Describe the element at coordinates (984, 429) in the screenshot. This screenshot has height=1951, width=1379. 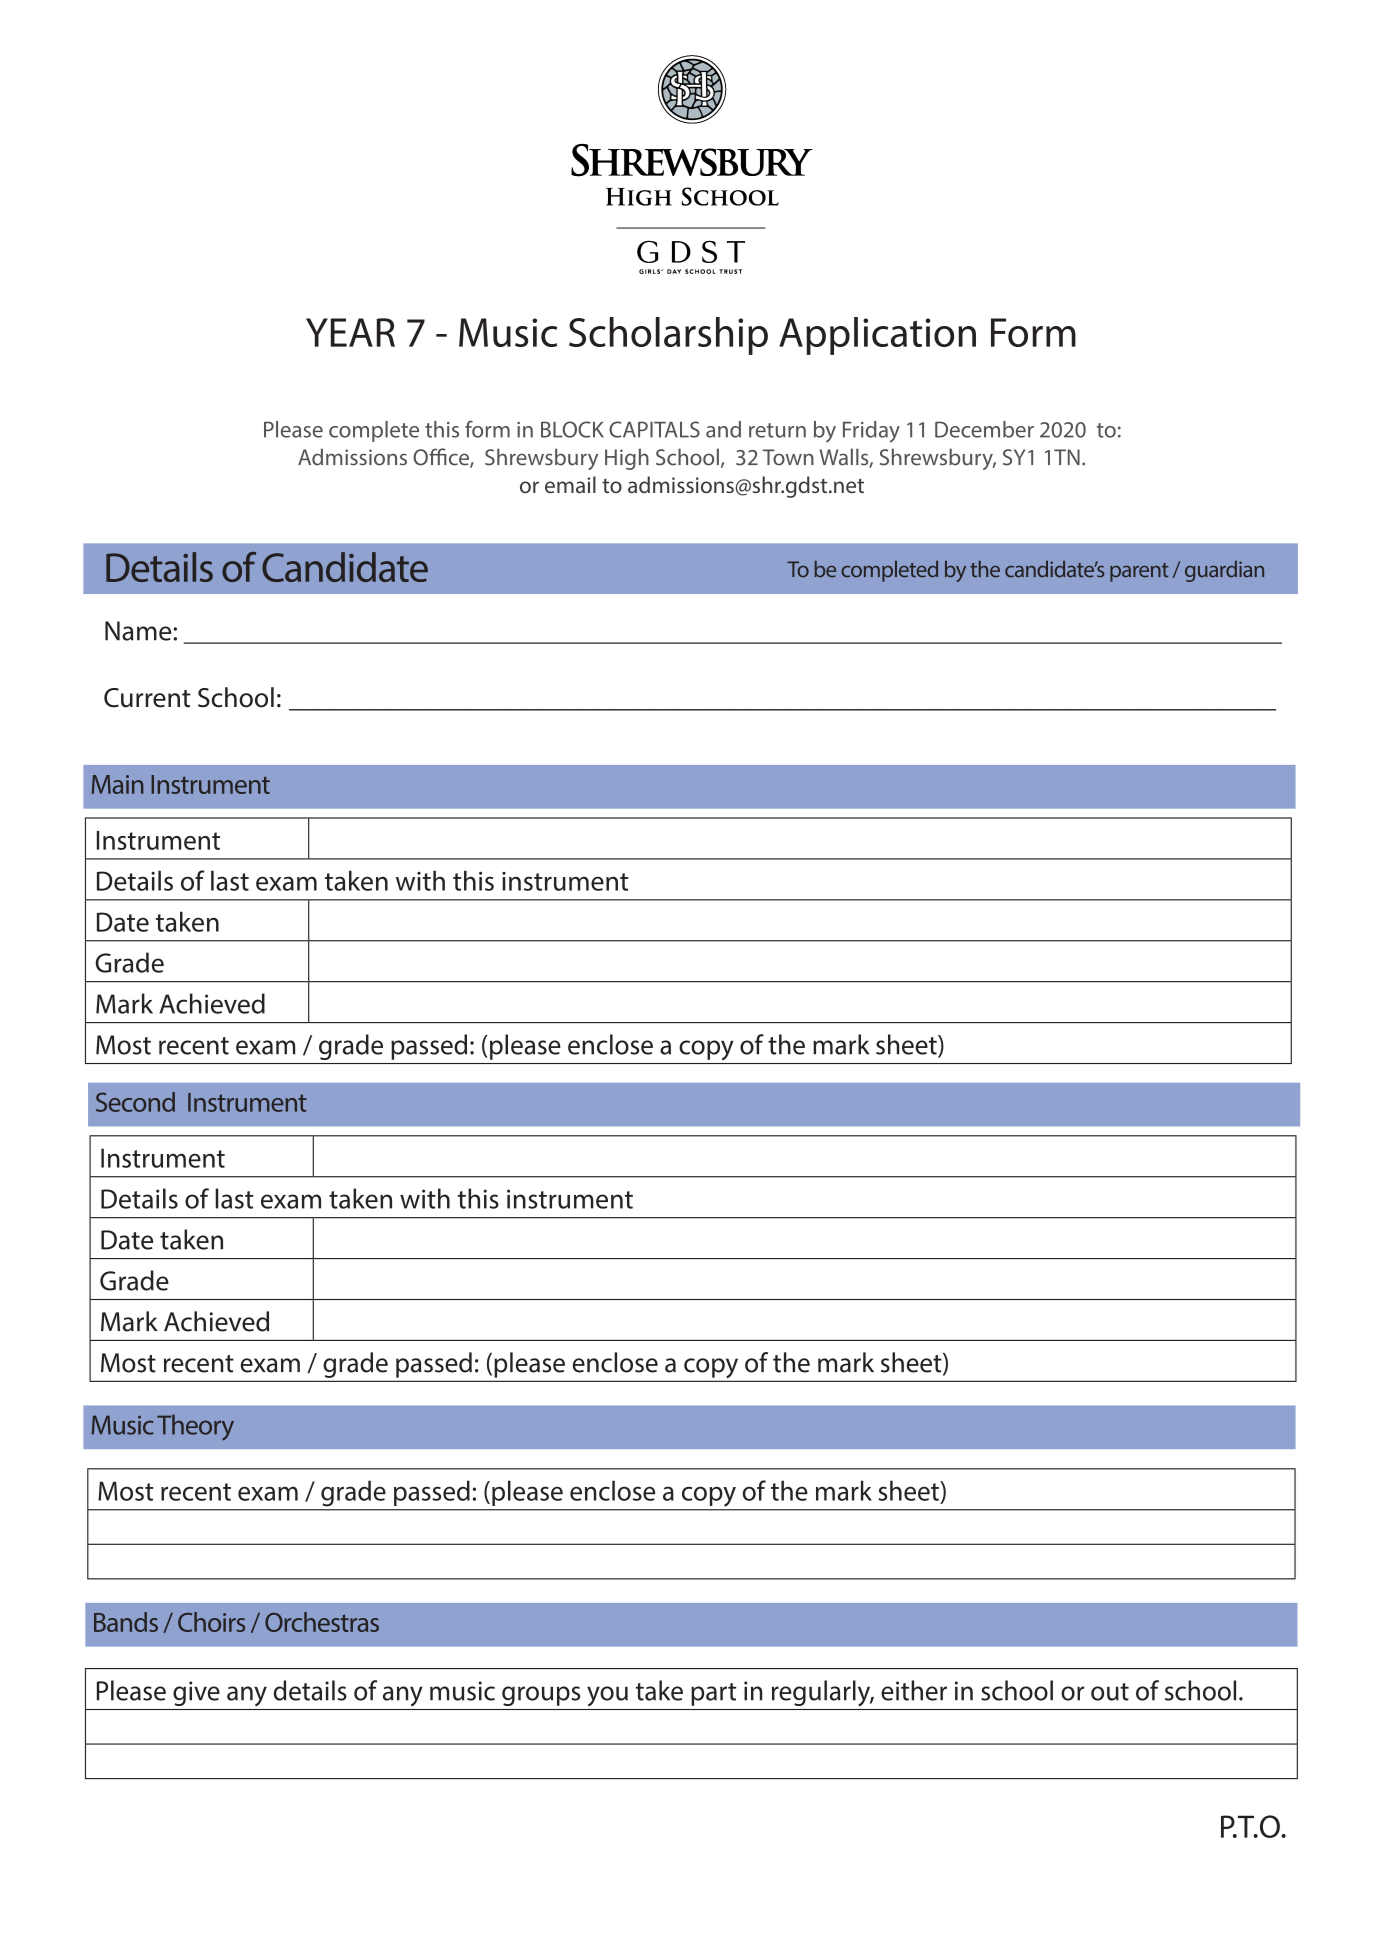
I see `December` at that location.
